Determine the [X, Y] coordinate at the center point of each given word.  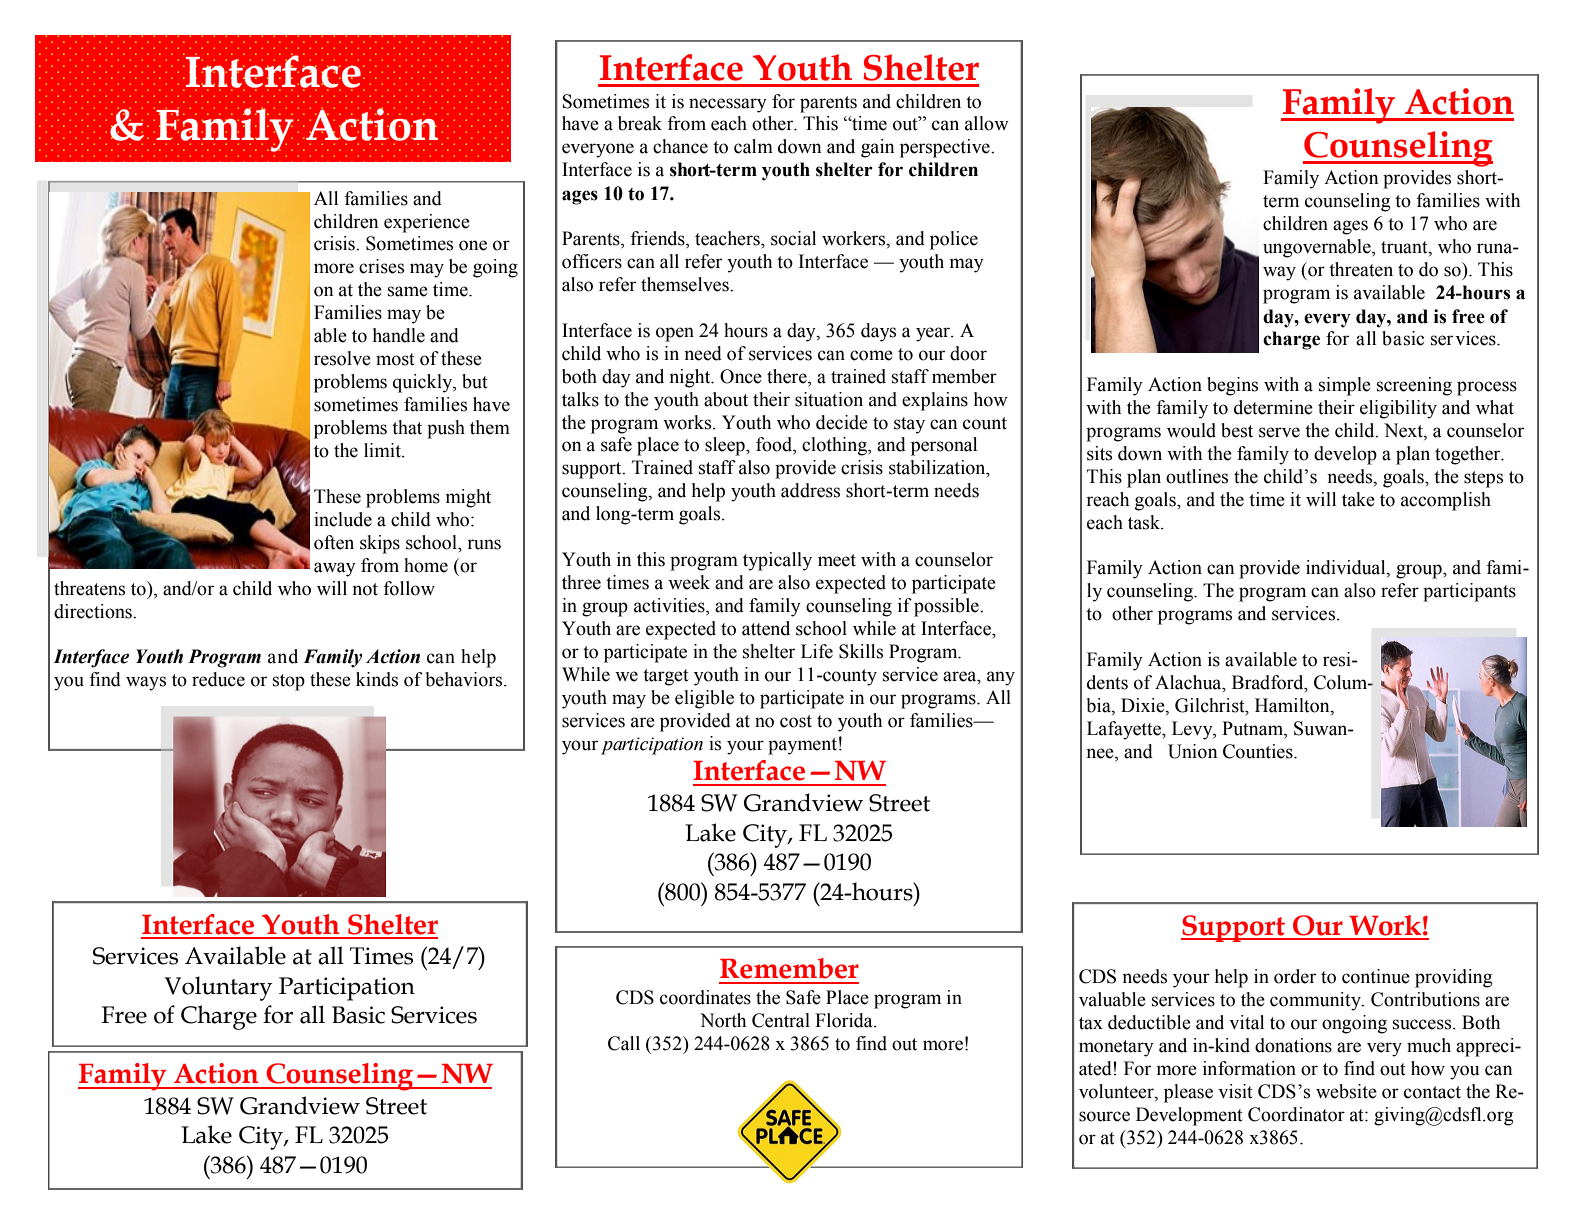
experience [427, 223]
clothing [835, 446]
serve [1279, 432]
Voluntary [218, 988]
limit [383, 450]
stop [289, 682]
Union [1192, 751]
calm [753, 146]
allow [987, 123]
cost [796, 721]
